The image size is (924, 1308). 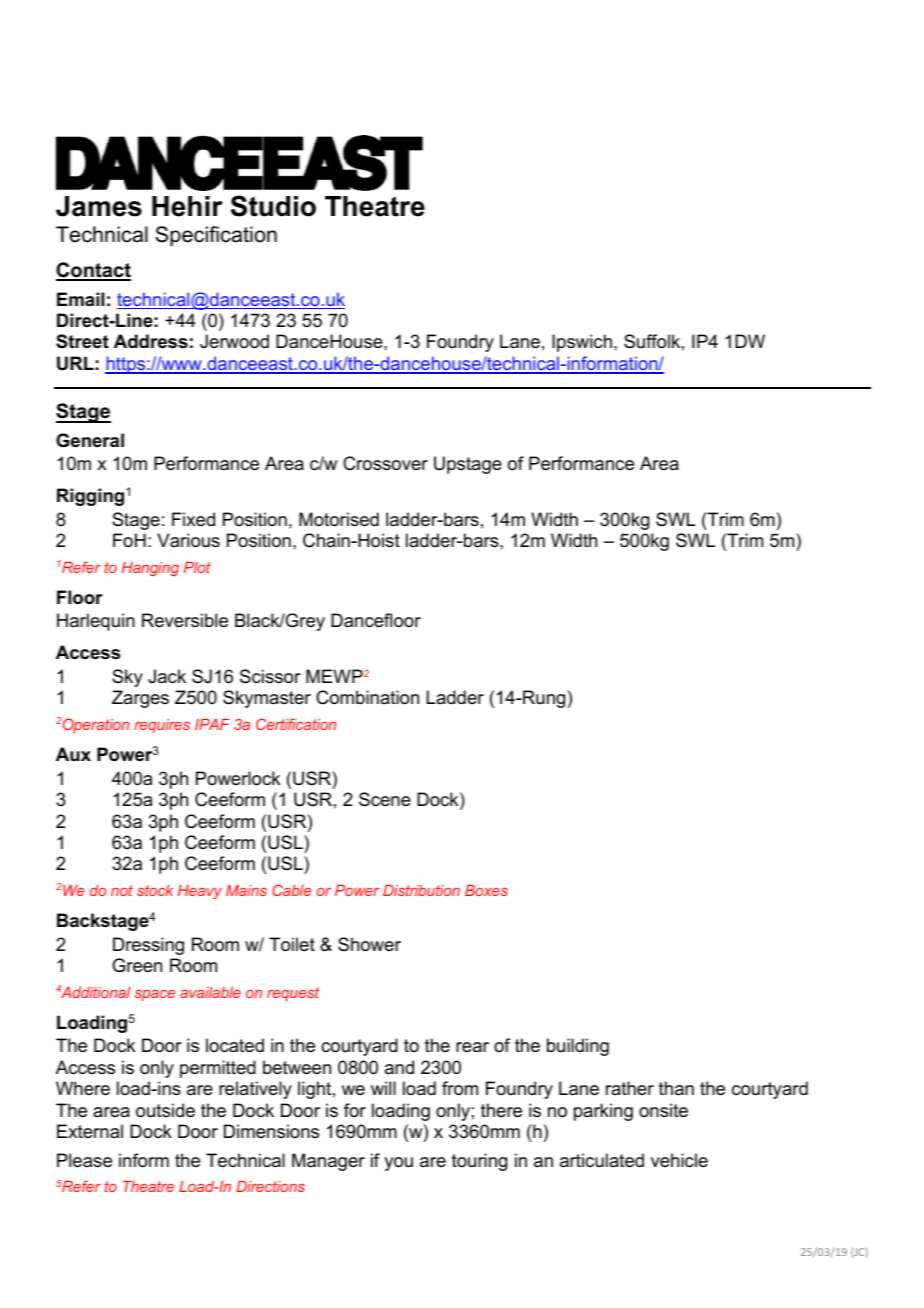 What do you see at coordinates (385, 799) in the screenshot?
I see `Scene` at bounding box center [385, 799].
